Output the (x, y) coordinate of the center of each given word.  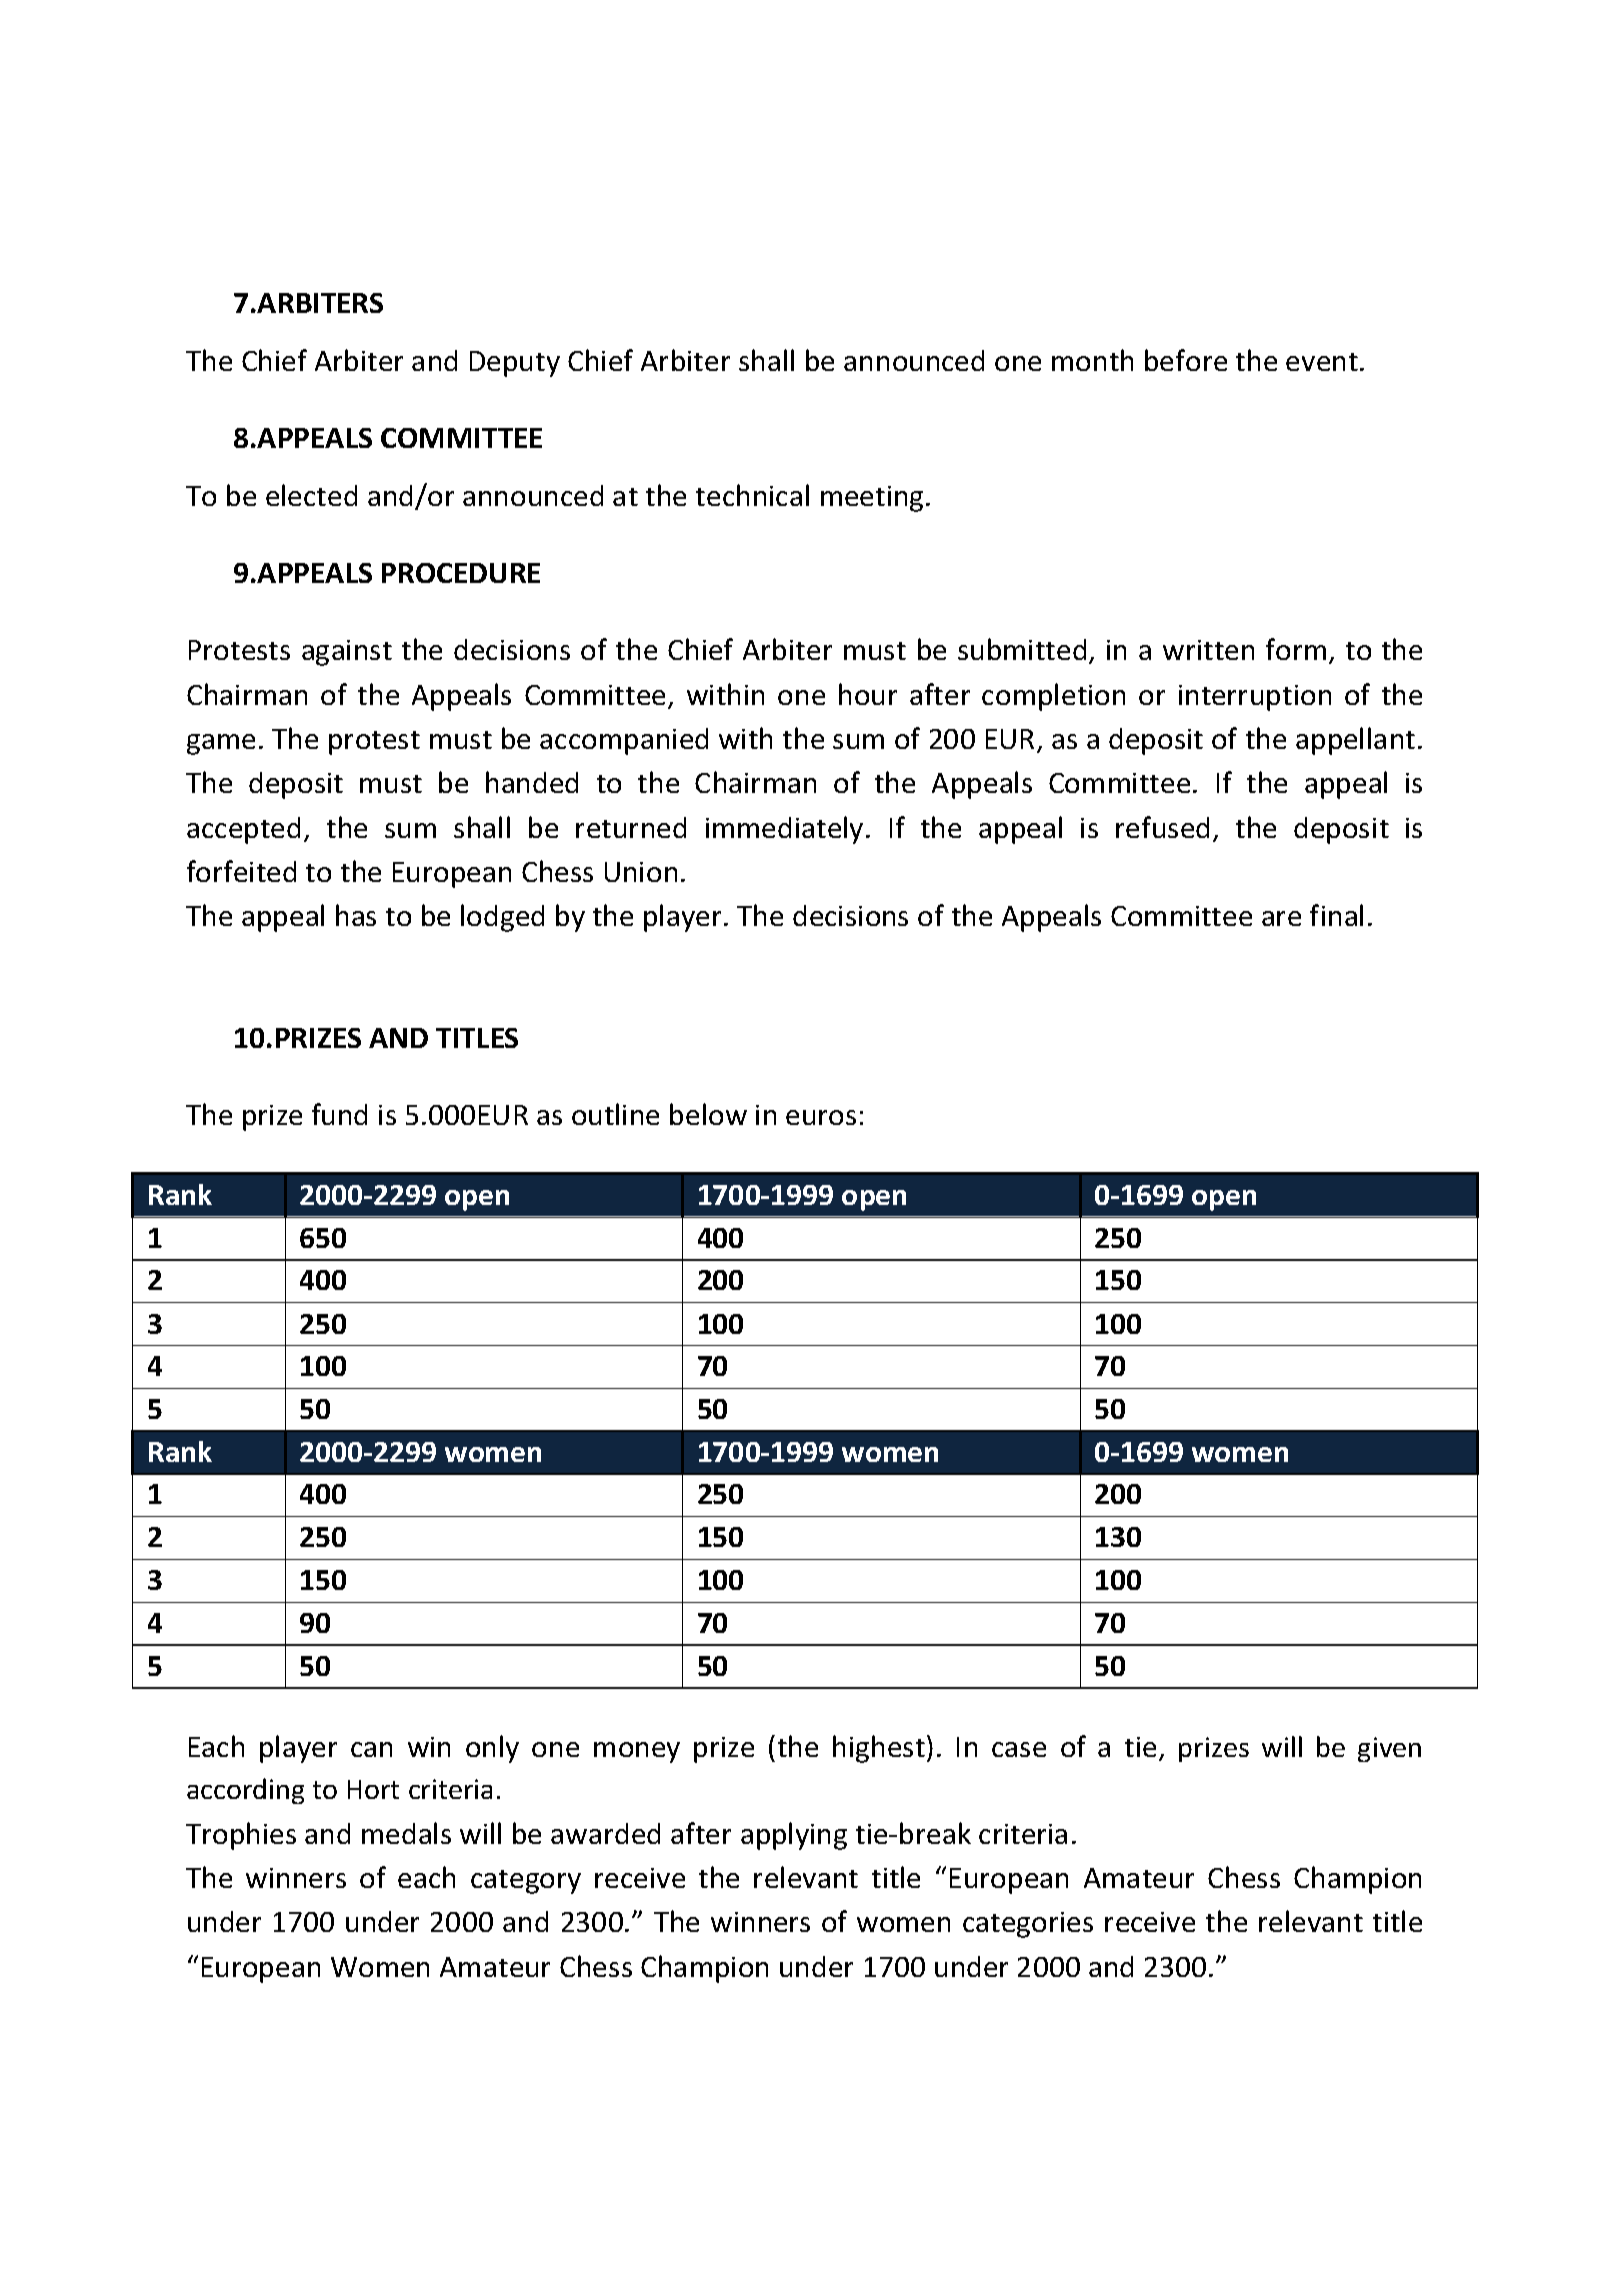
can (371, 1749)
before (1186, 360)
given (1389, 1749)
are (1281, 918)
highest (879, 1749)
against (347, 653)
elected (311, 495)
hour (868, 694)
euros (821, 1117)
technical (752, 495)
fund (339, 1114)
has (356, 915)
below (708, 1114)
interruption (1255, 698)
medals (406, 1833)
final (1336, 915)
